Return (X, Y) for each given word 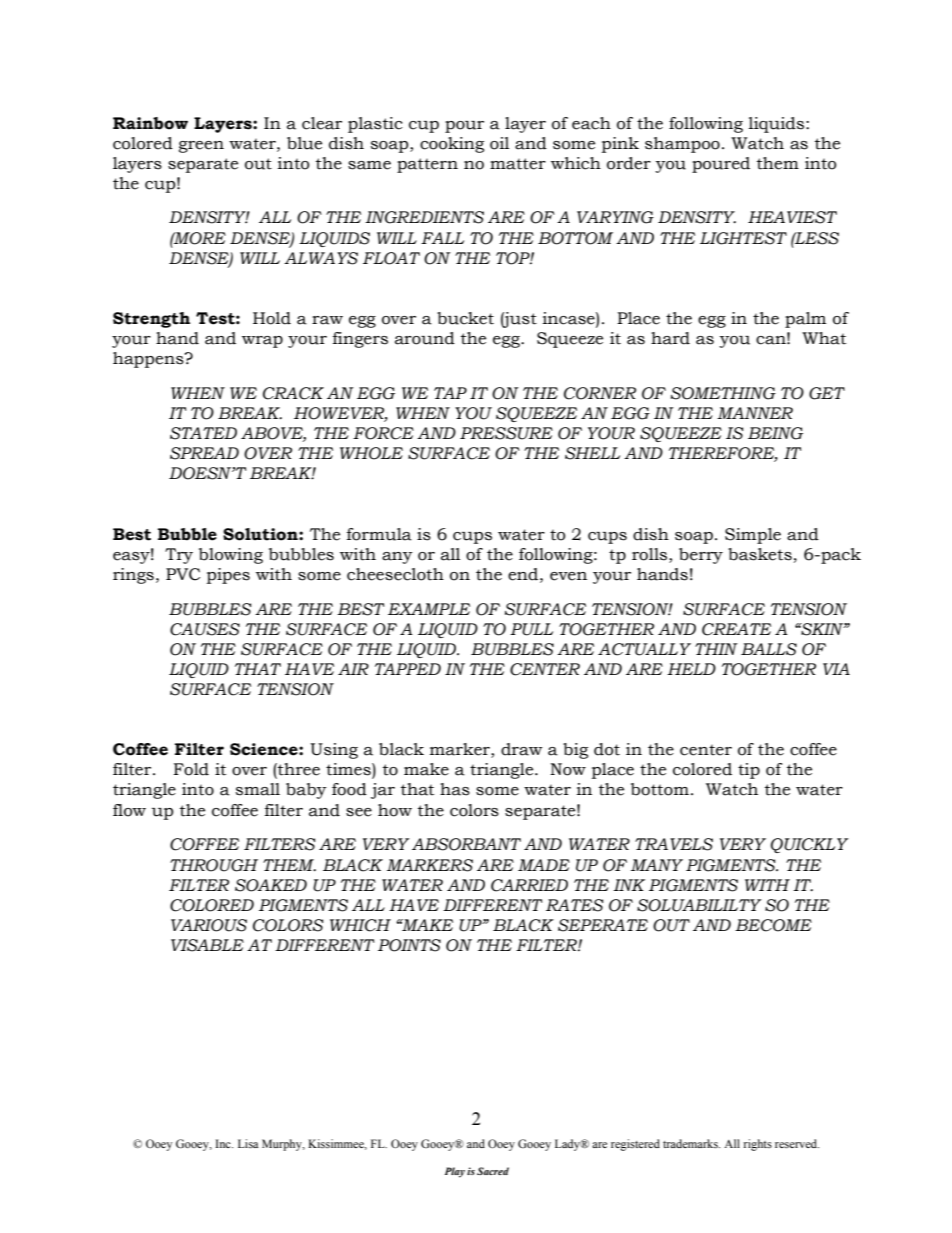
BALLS (769, 649)
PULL (531, 629)
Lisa (248, 1143)
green (201, 147)
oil (499, 143)
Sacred (493, 1171)
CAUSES (205, 629)
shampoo (682, 145)
